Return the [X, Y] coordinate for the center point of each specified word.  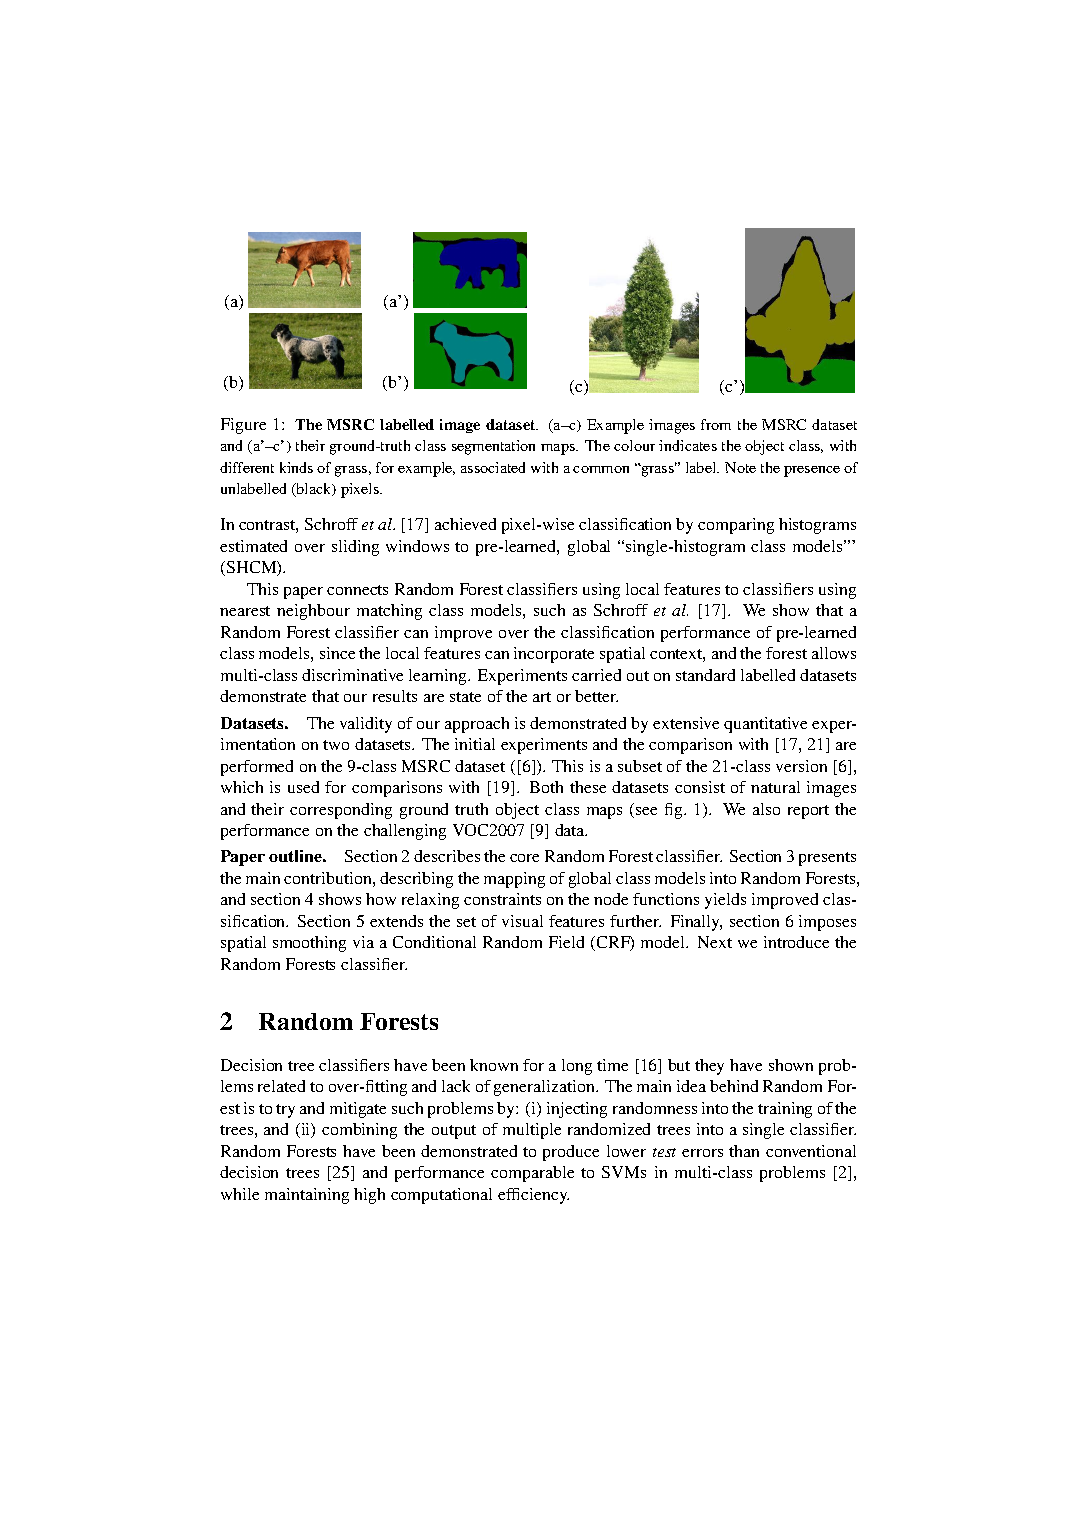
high [369, 1196]
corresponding [341, 811]
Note [740, 467]
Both [546, 787]
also [766, 809]
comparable [532, 1174]
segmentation [493, 447]
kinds [296, 467]
